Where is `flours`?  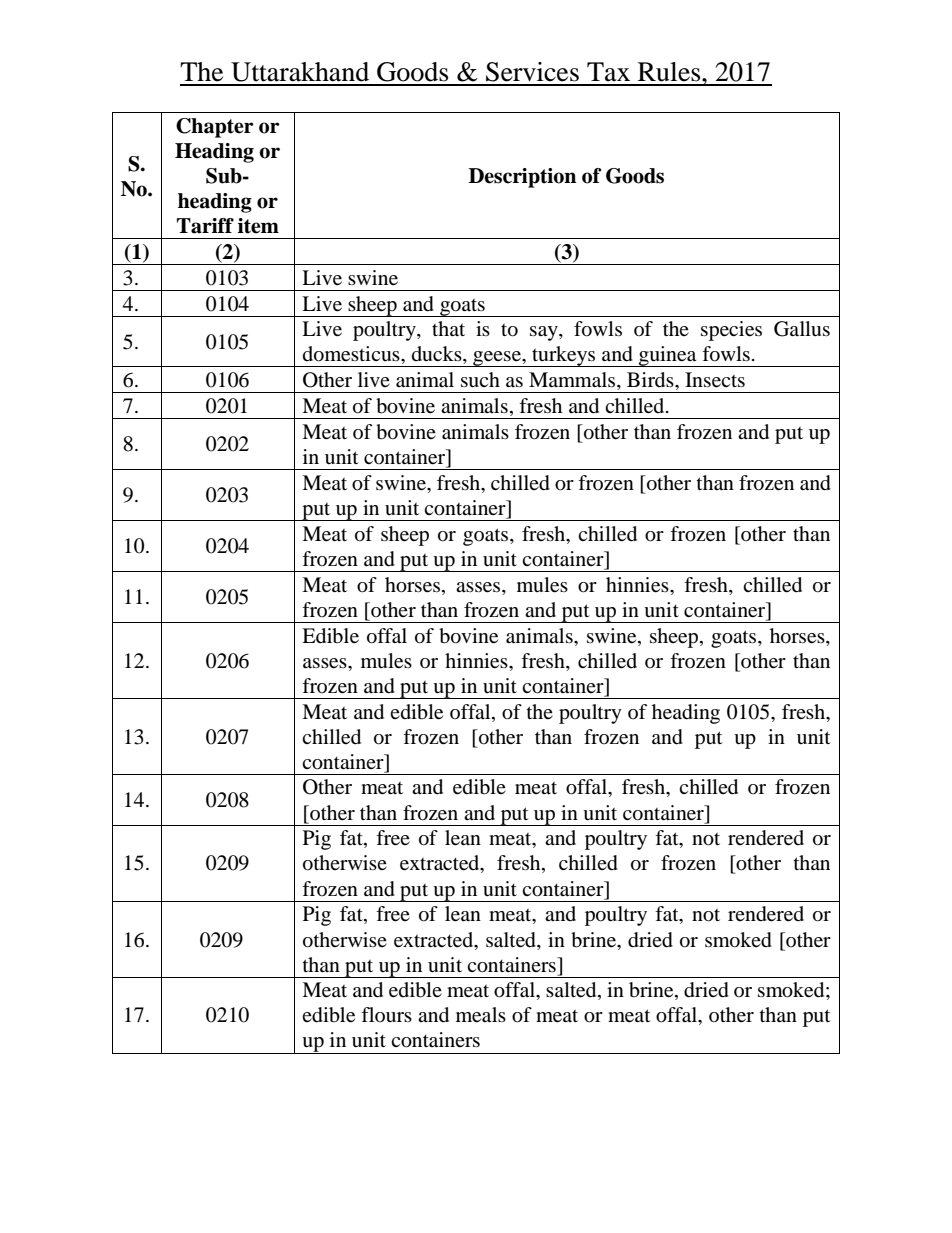 flours is located at coordinates (386, 1014).
